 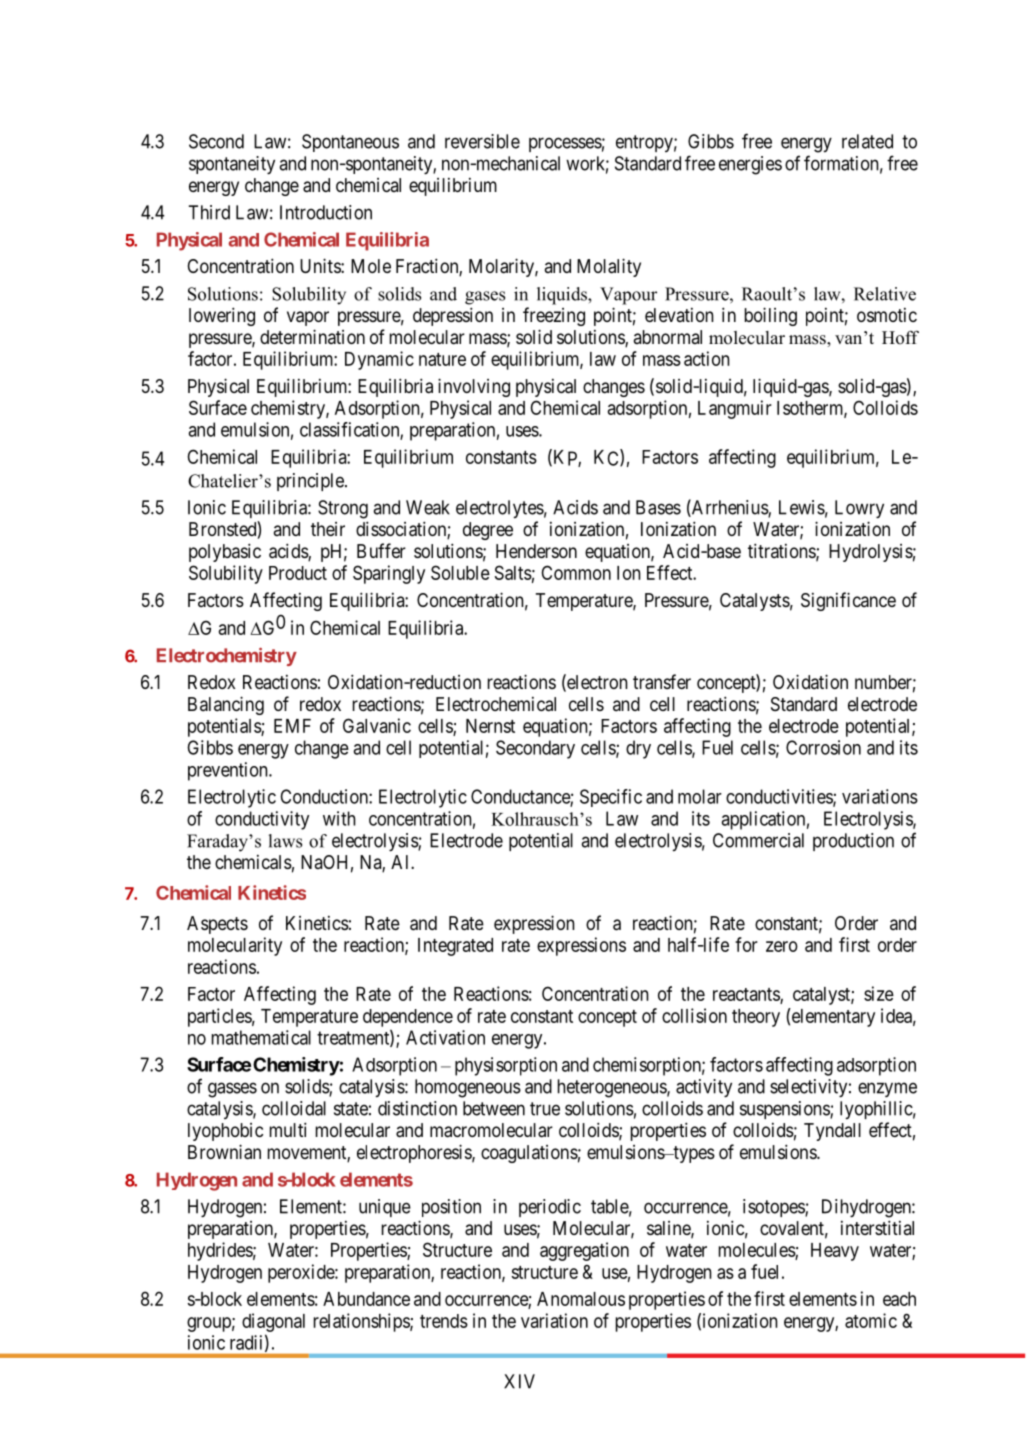 I want to click on Introduction, so click(x=326, y=212).
